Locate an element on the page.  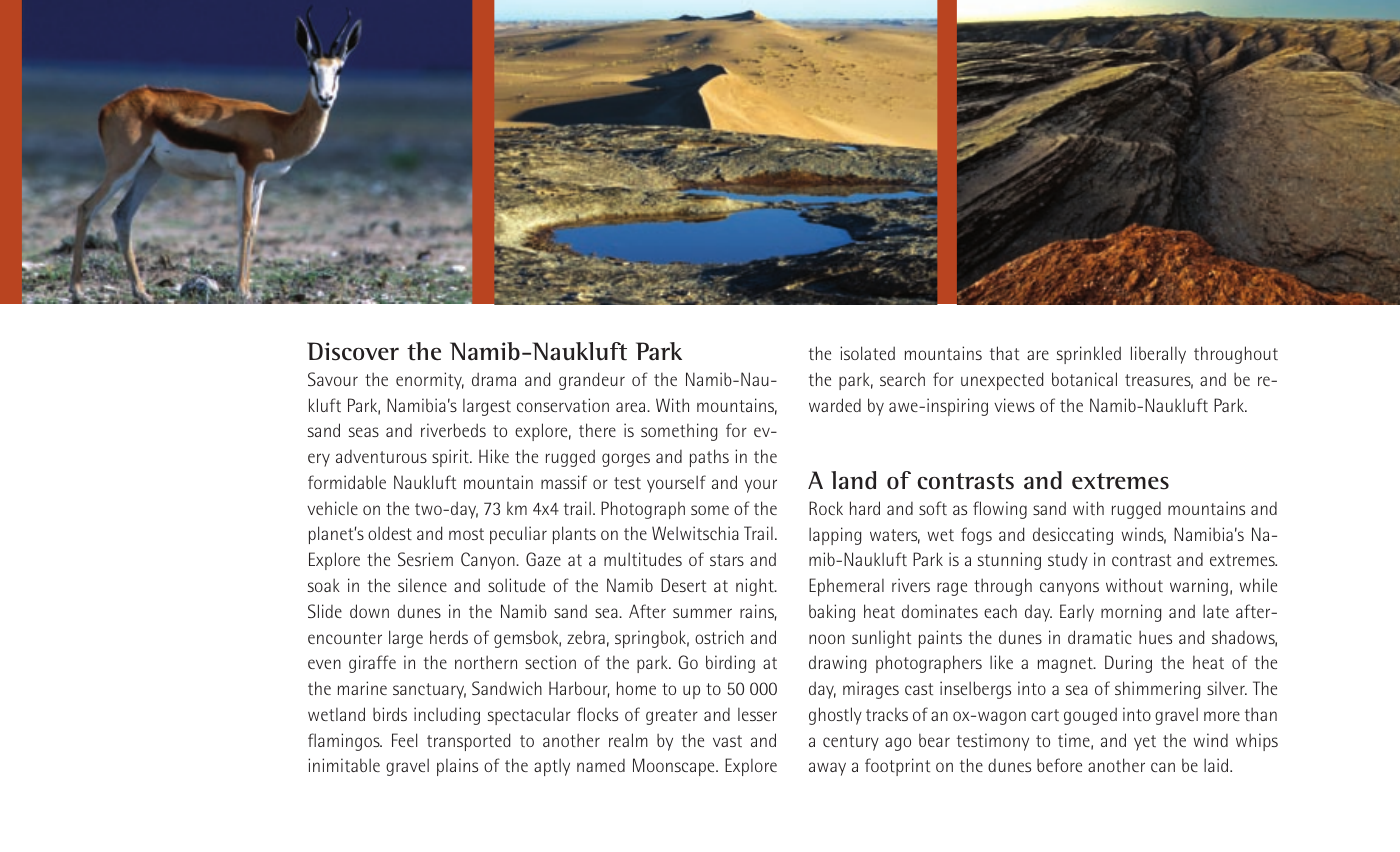
drawing is located at coordinates (837, 664).
